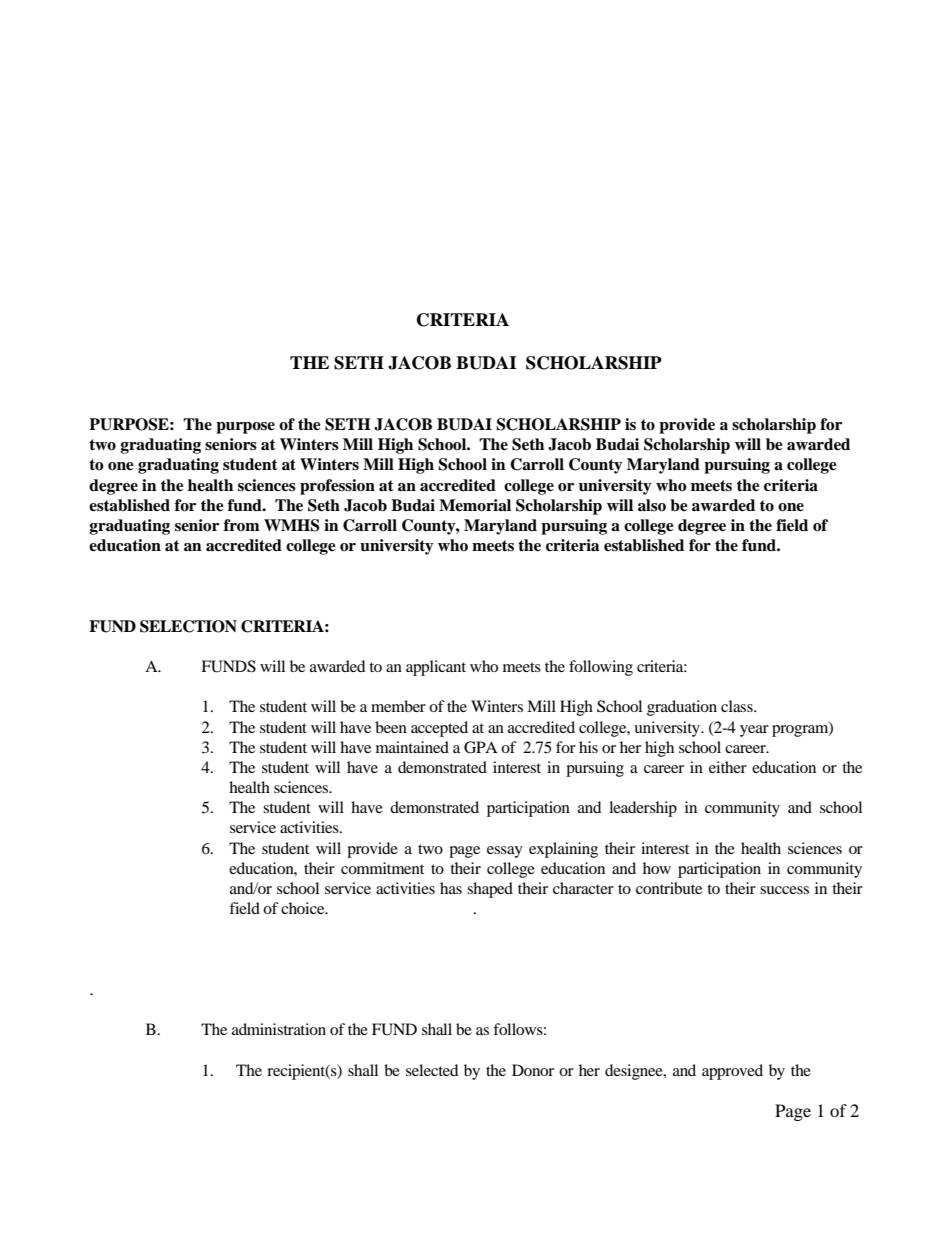  Describe the element at coordinates (242, 525) in the screenshot. I see `from` at that location.
